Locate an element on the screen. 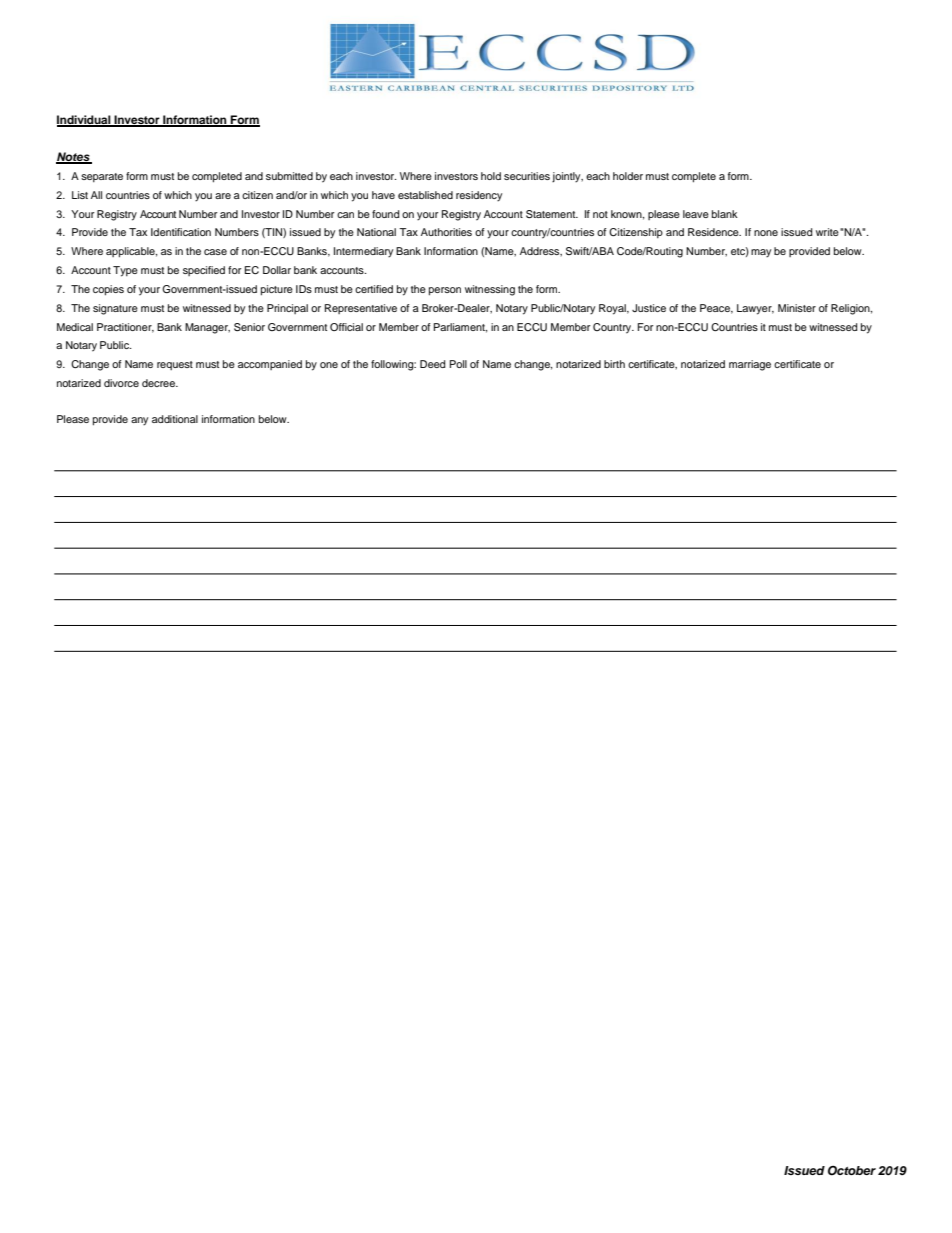 The image size is (952, 1233). Lawyer is located at coordinates (755, 309).
